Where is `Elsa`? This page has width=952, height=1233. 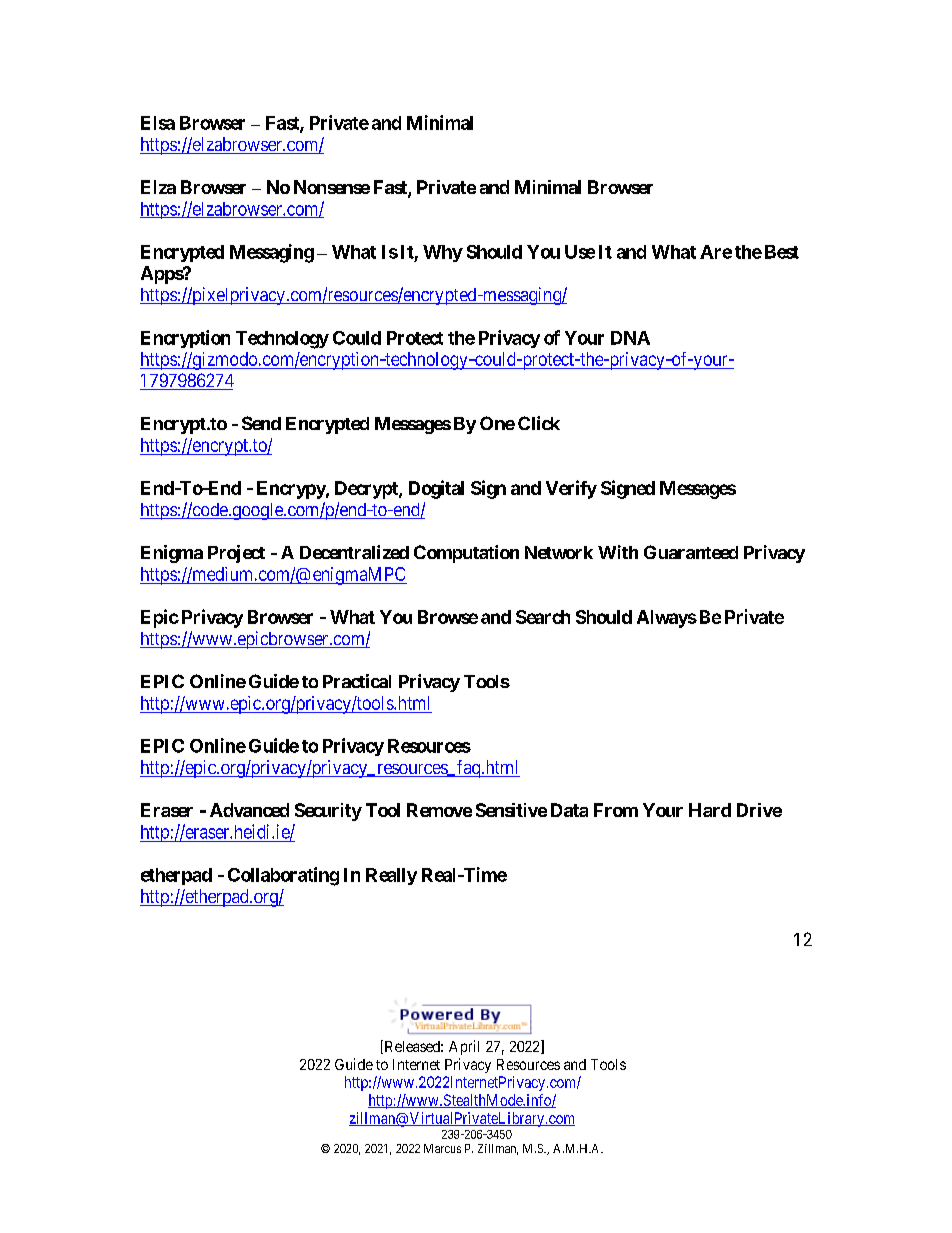 Elsa is located at coordinates (158, 123).
